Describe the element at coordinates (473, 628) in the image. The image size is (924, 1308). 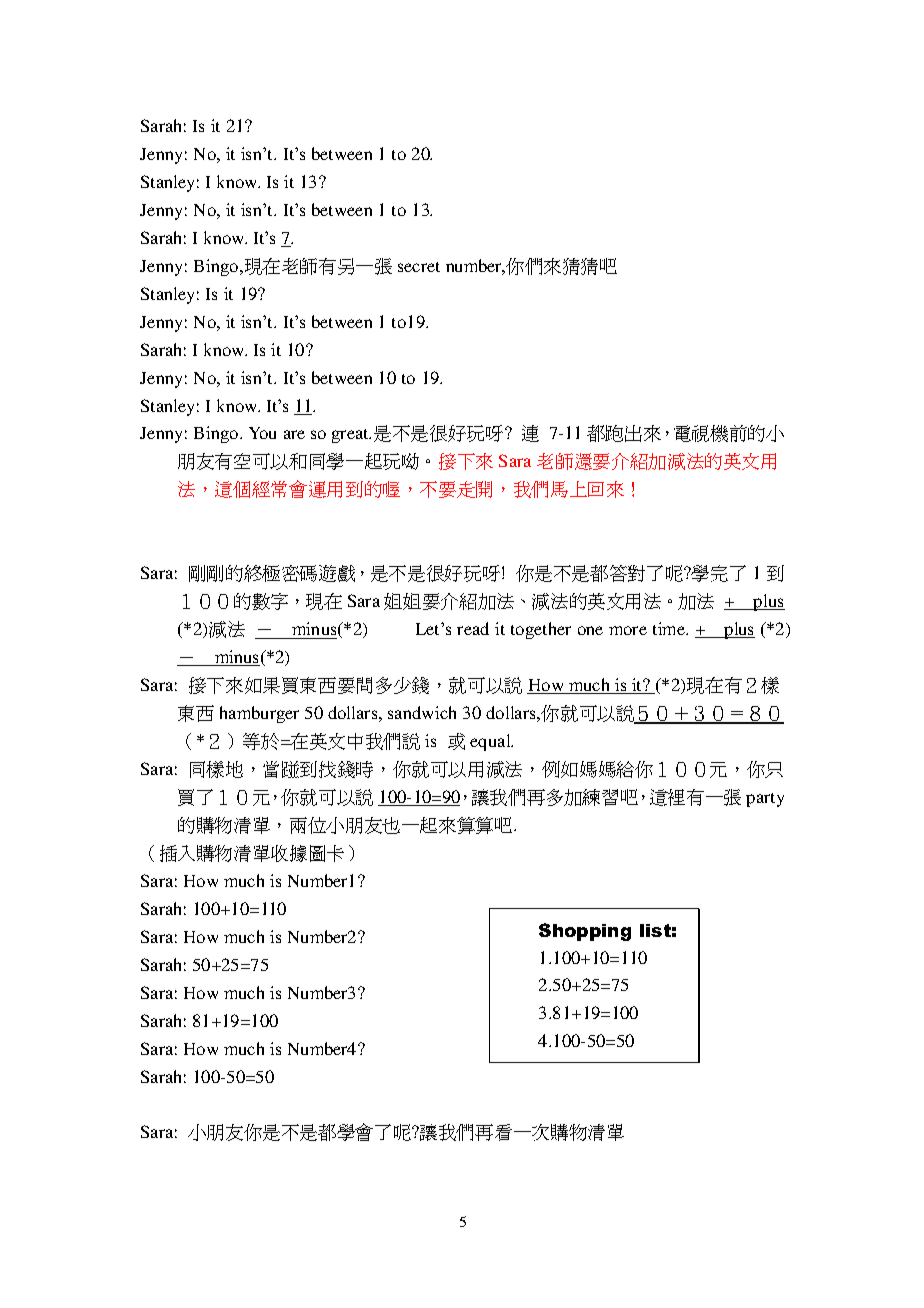
I see `read` at that location.
